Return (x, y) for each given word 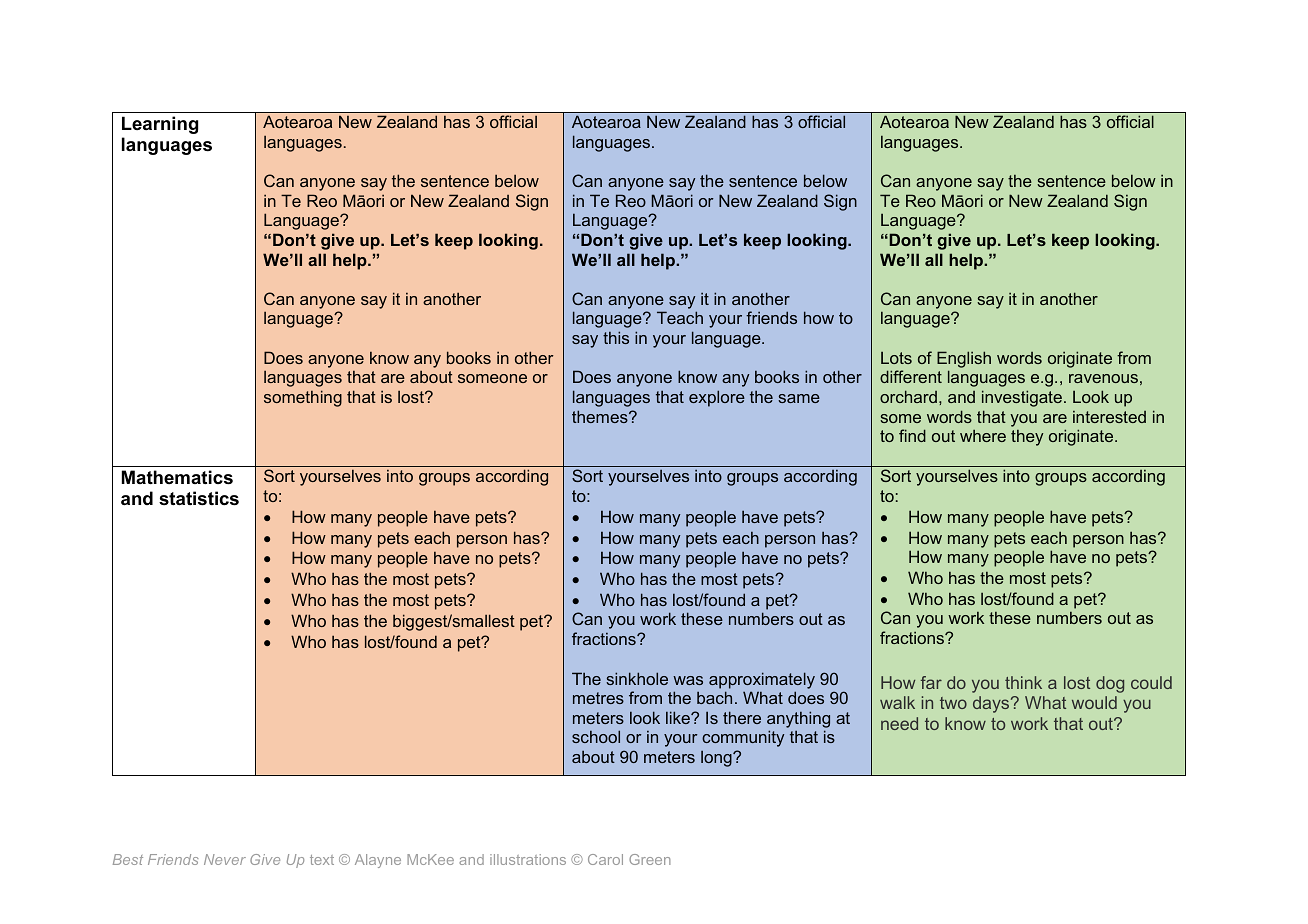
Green (650, 859)
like (679, 717)
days (992, 704)
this (616, 337)
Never (225, 859)
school (596, 736)
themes (601, 416)
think (1023, 682)
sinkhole (637, 678)
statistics (199, 498)
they (1027, 438)
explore (717, 398)
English (964, 359)
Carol (605, 859)
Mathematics (177, 477)
